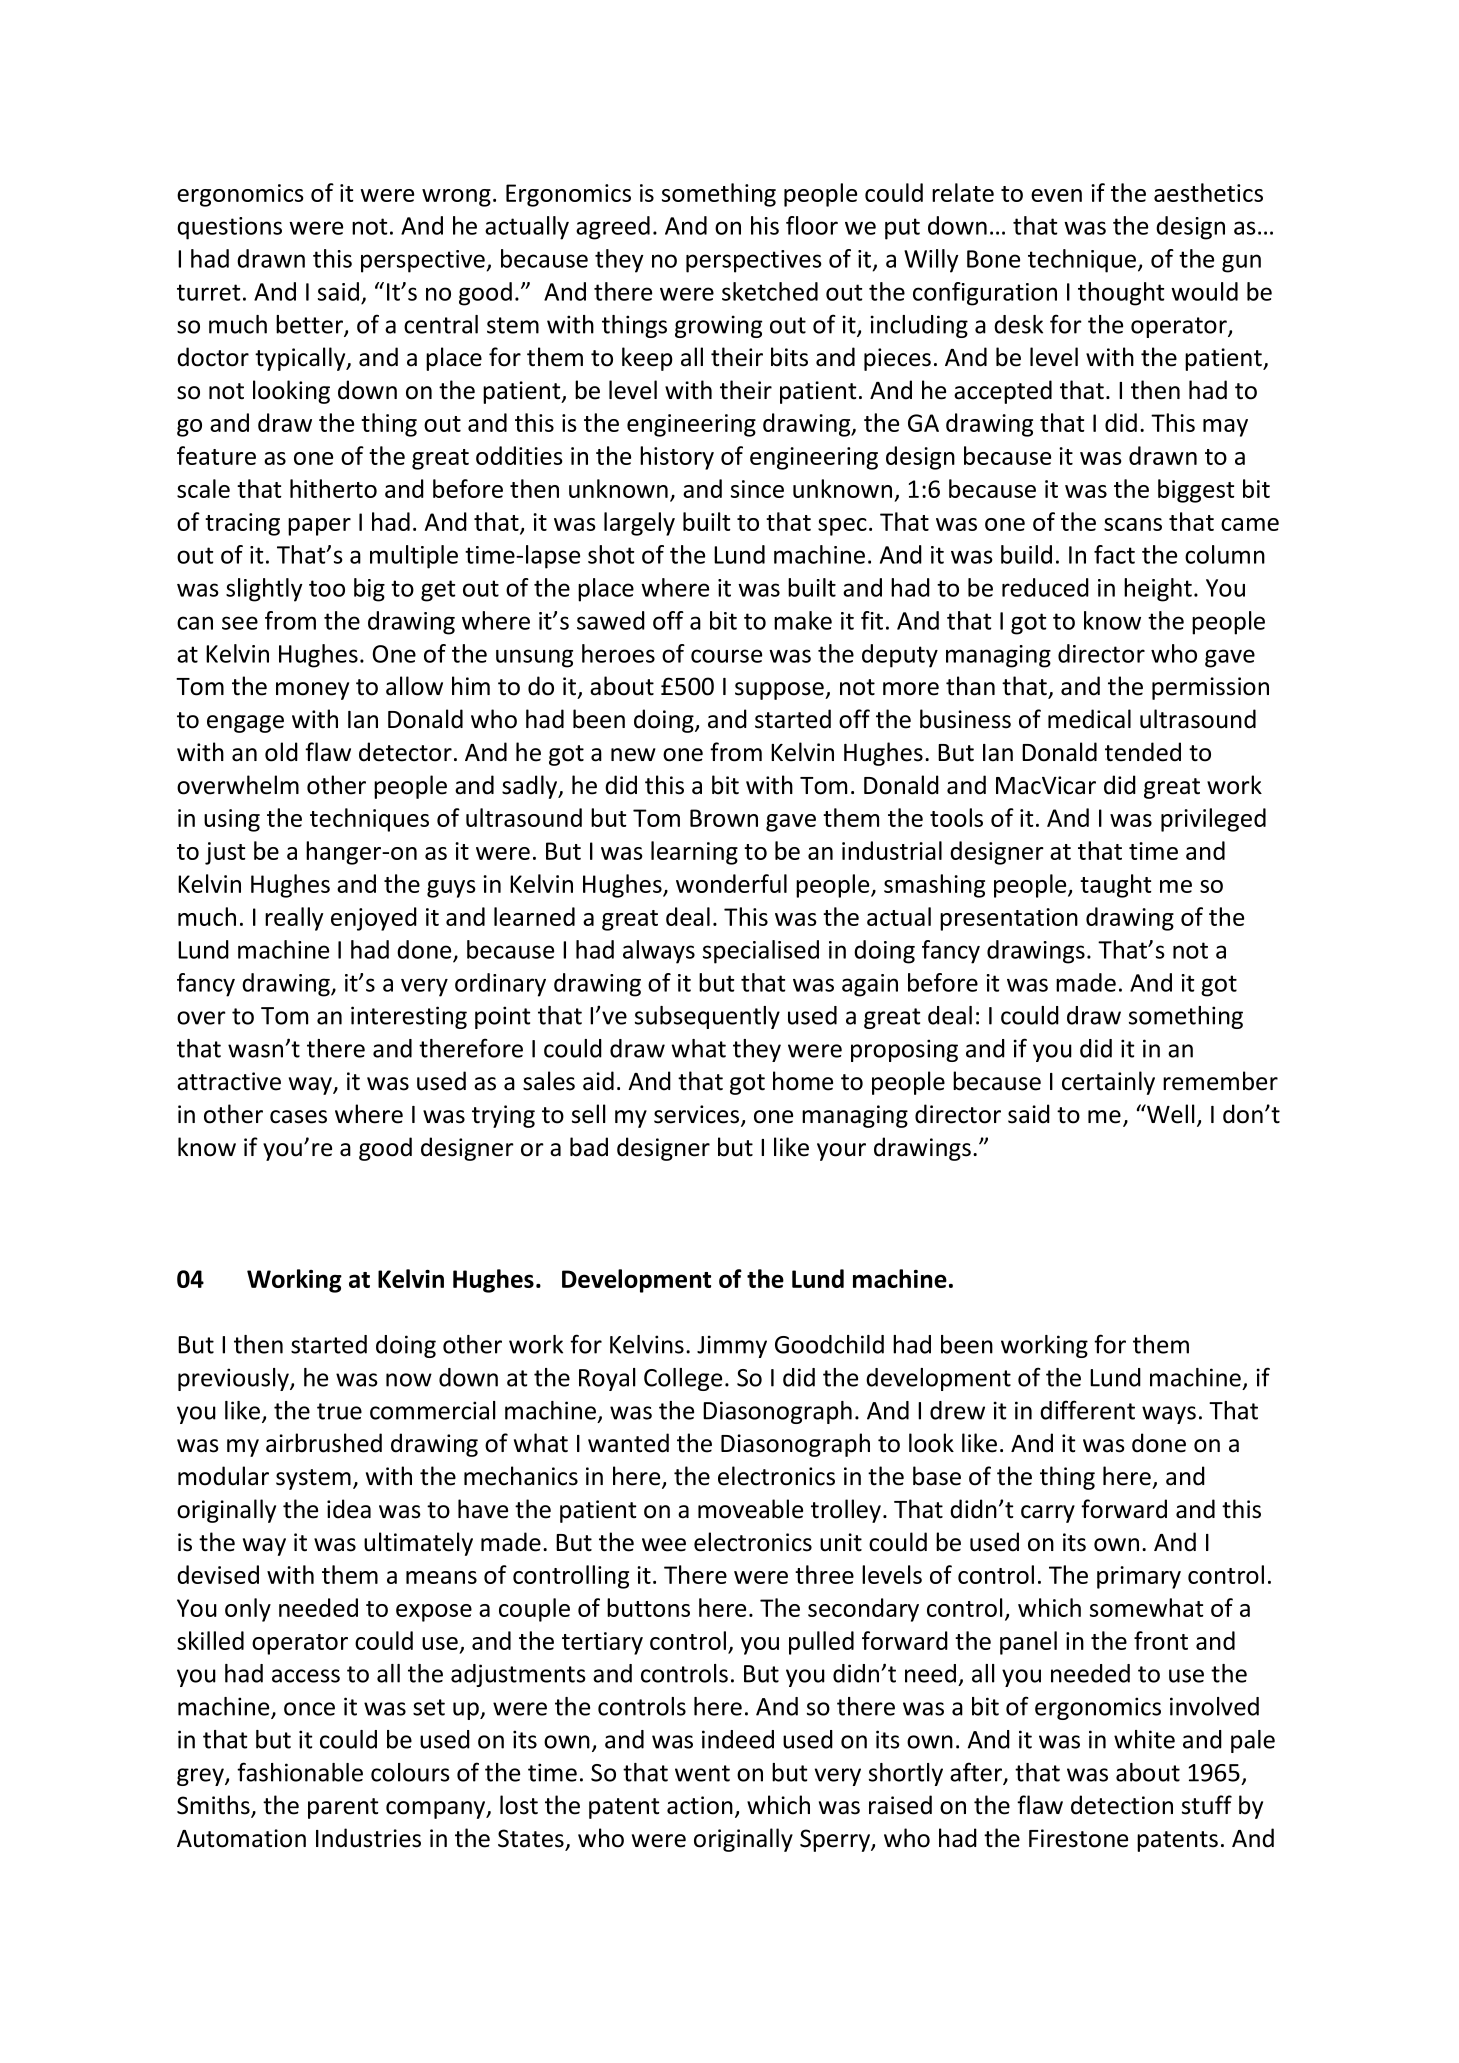 This screenshot has height=2063, width=1459. I want to click on Brown, so click(724, 818).
